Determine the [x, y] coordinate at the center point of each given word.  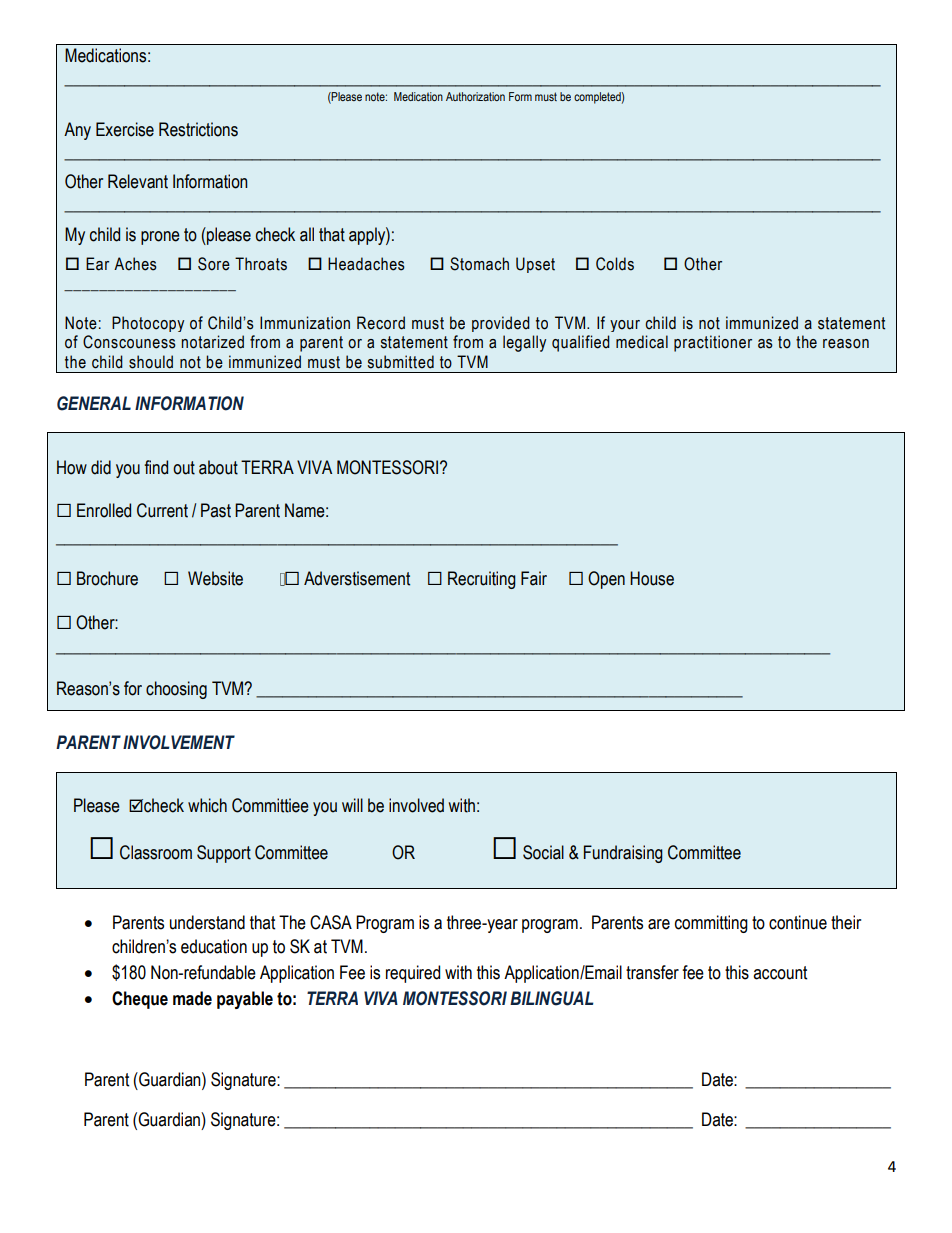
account [780, 973]
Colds [615, 264]
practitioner [713, 343]
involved [416, 805]
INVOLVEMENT [179, 742]
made [192, 998]
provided [501, 324]
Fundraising [623, 854]
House [652, 578]
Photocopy [148, 324]
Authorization [475, 96]
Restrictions [198, 129]
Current [162, 510]
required [413, 974]
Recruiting [482, 580]
